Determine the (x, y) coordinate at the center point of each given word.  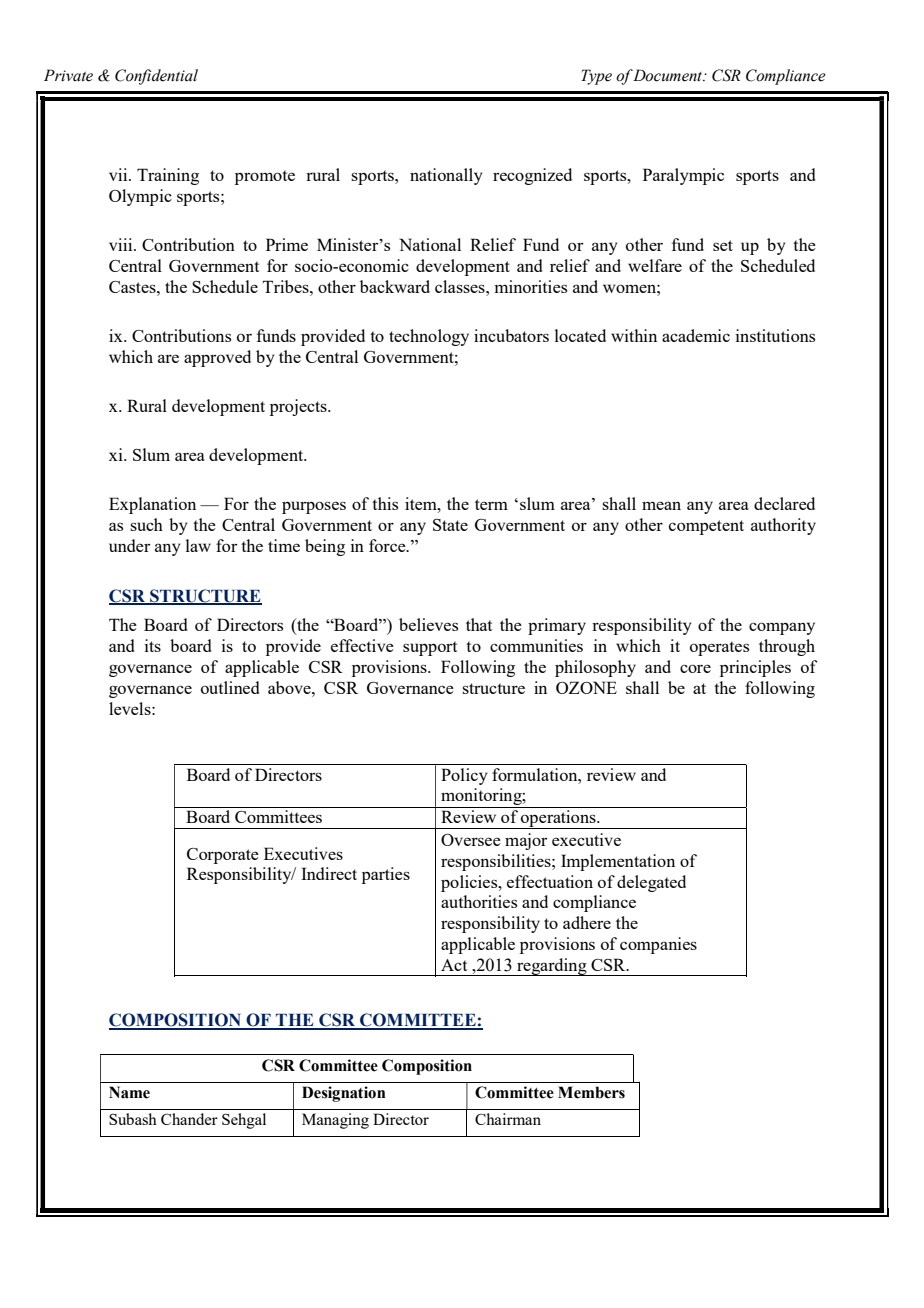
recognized (532, 176)
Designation (344, 1094)
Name (129, 1092)
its (153, 645)
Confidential (156, 77)
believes (428, 624)
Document (668, 75)
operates (719, 648)
